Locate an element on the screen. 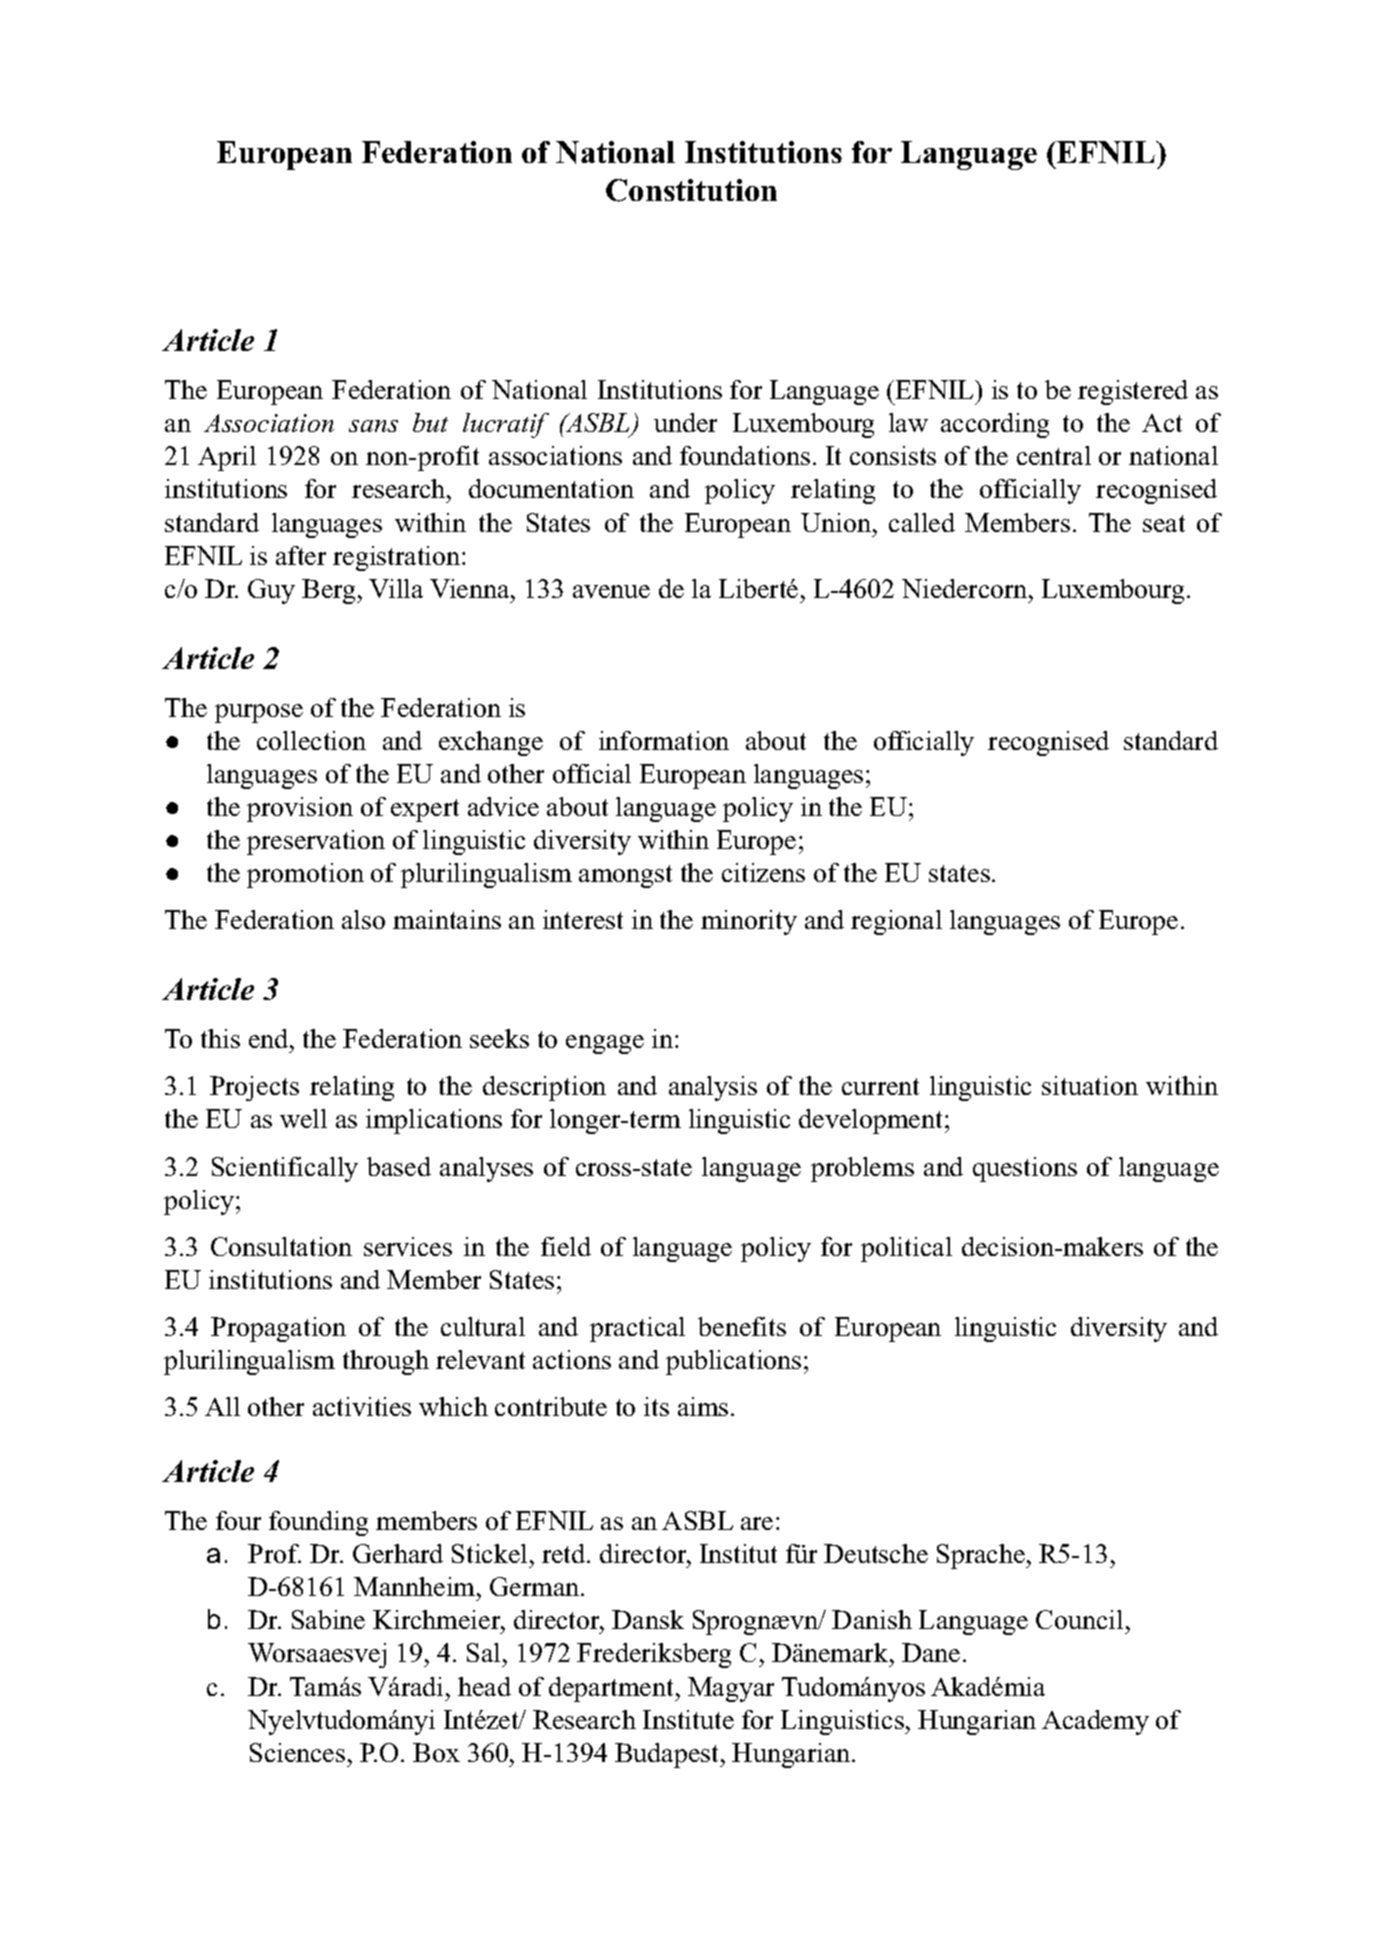 This screenshot has height=1959, width=1386. also is located at coordinates (363, 919).
